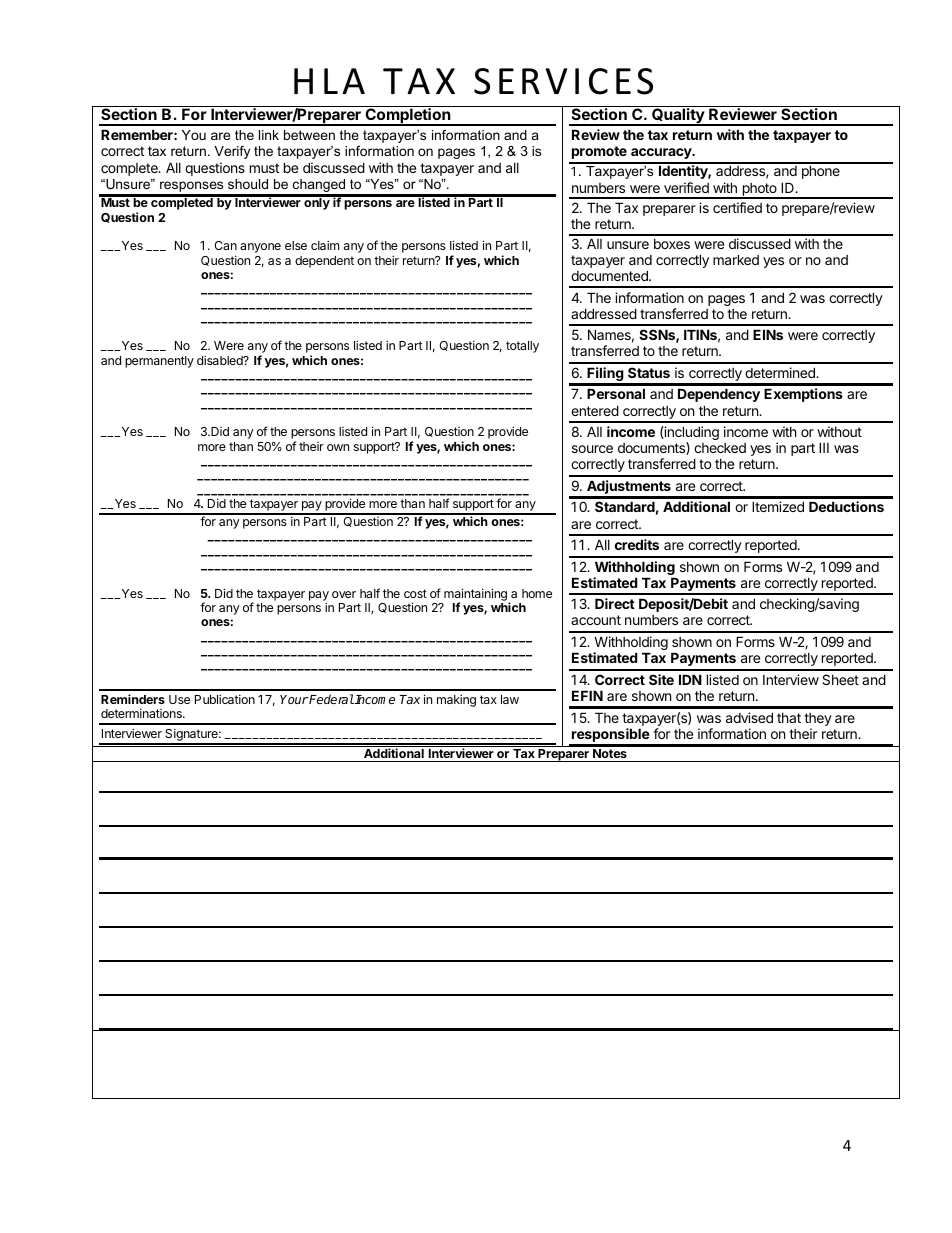  I want to click on Verify, so click(232, 152).
